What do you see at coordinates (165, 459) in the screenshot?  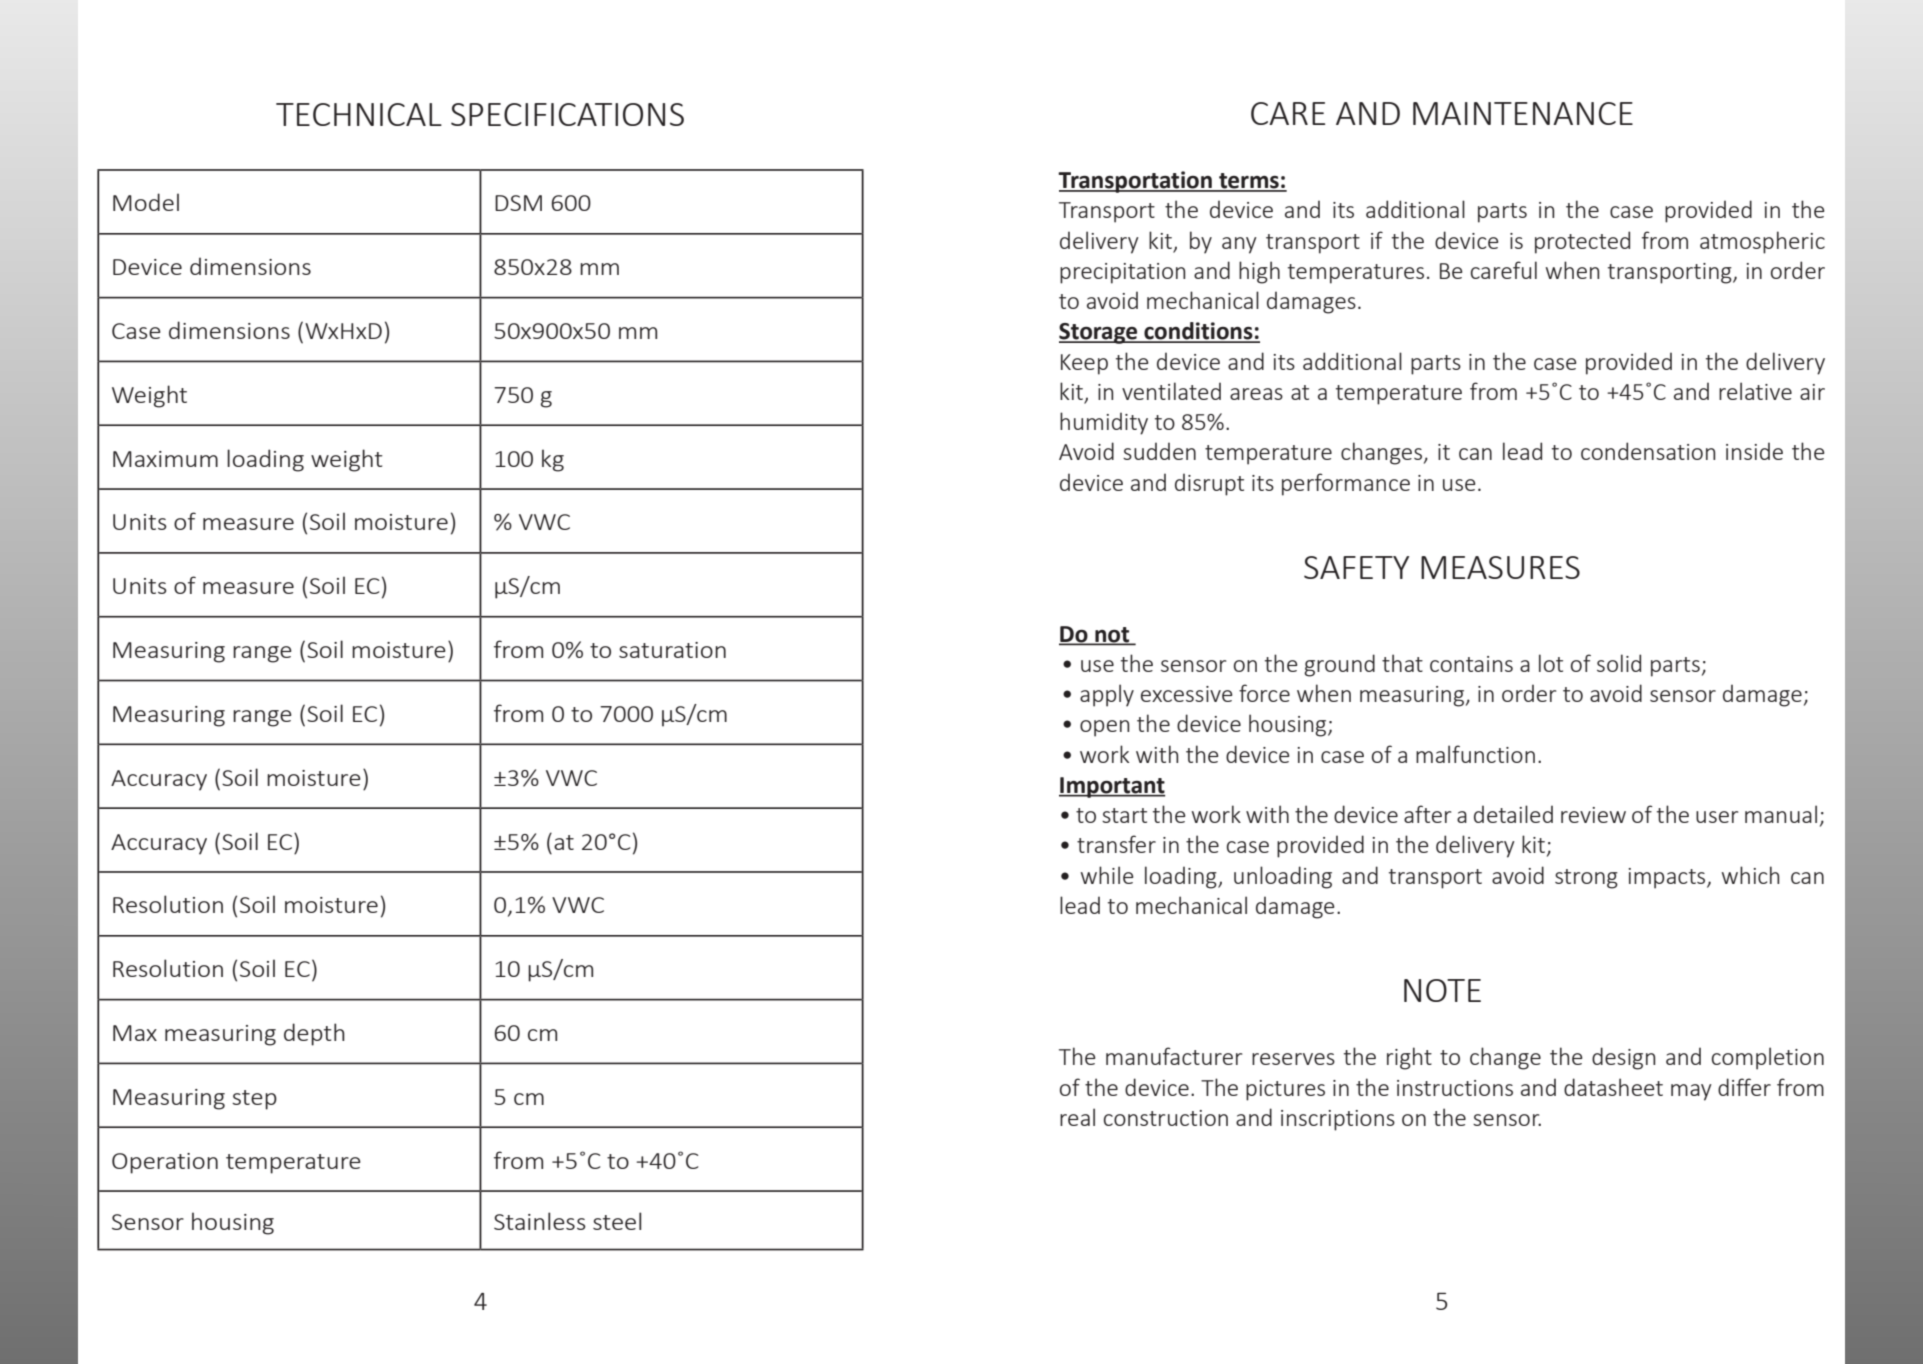 I see `Maximum` at bounding box center [165, 459].
